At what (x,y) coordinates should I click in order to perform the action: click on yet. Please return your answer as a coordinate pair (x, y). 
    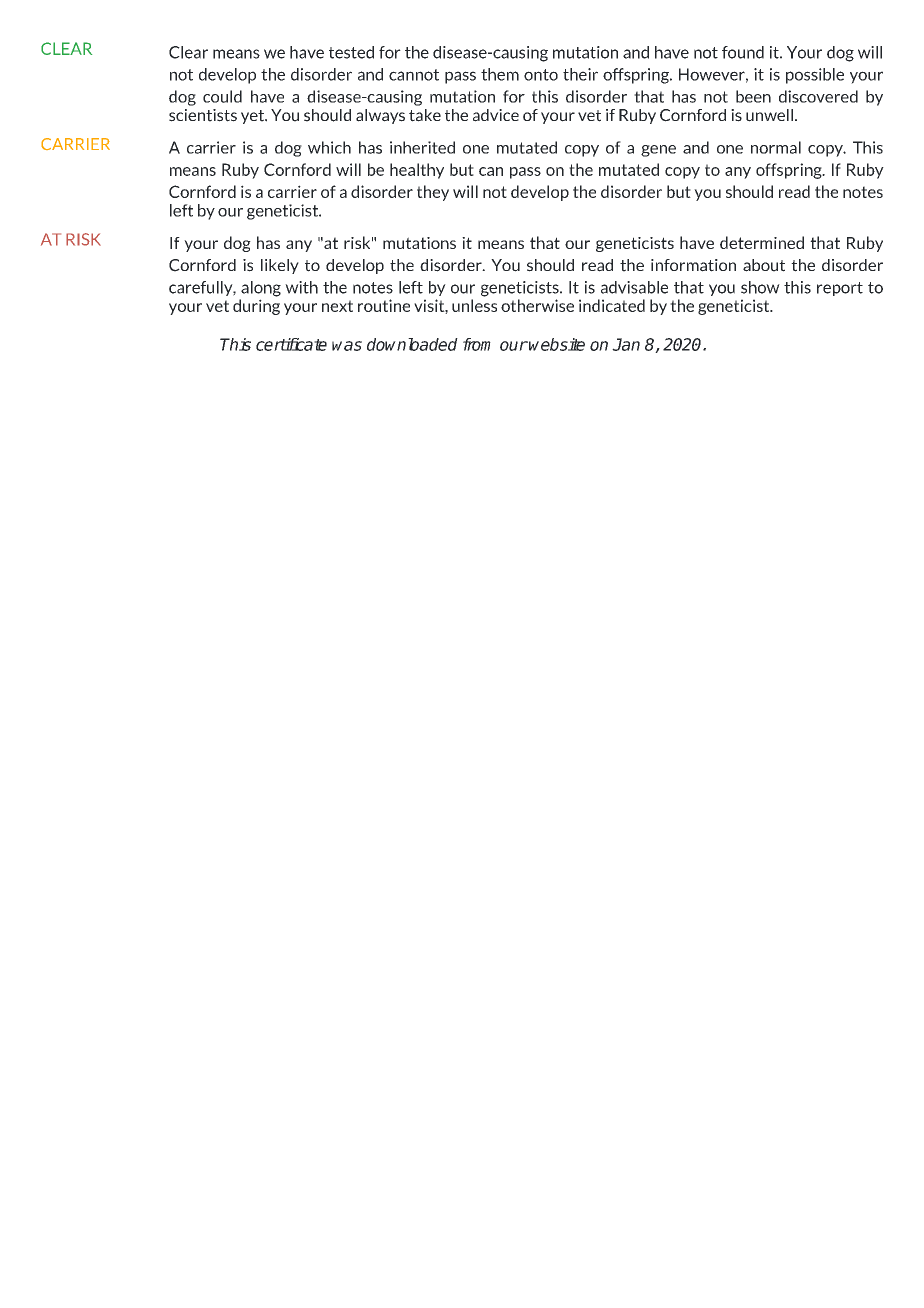
    Looking at the image, I should click on (253, 117).
